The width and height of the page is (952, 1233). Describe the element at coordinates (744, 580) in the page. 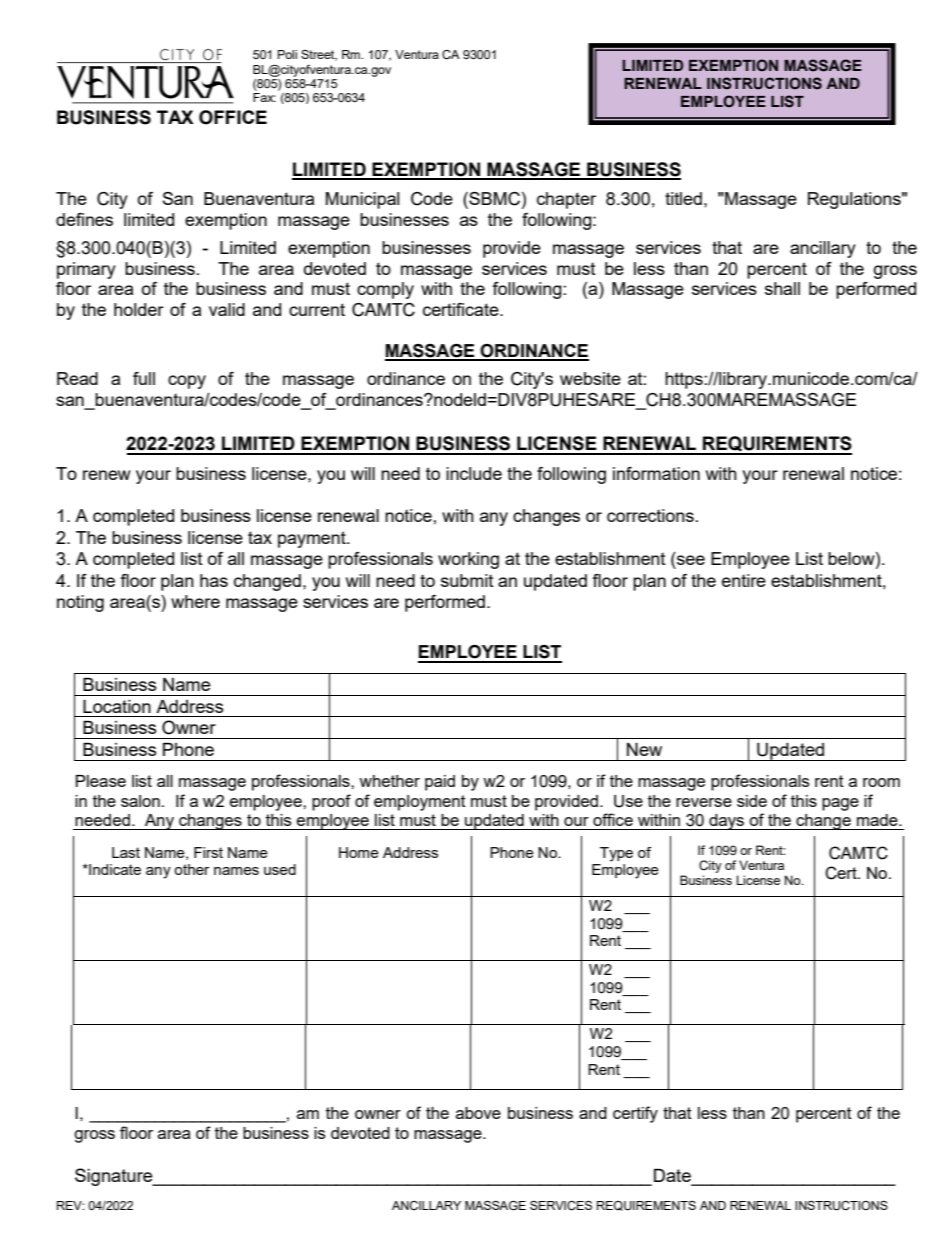

I see `entire` at that location.
